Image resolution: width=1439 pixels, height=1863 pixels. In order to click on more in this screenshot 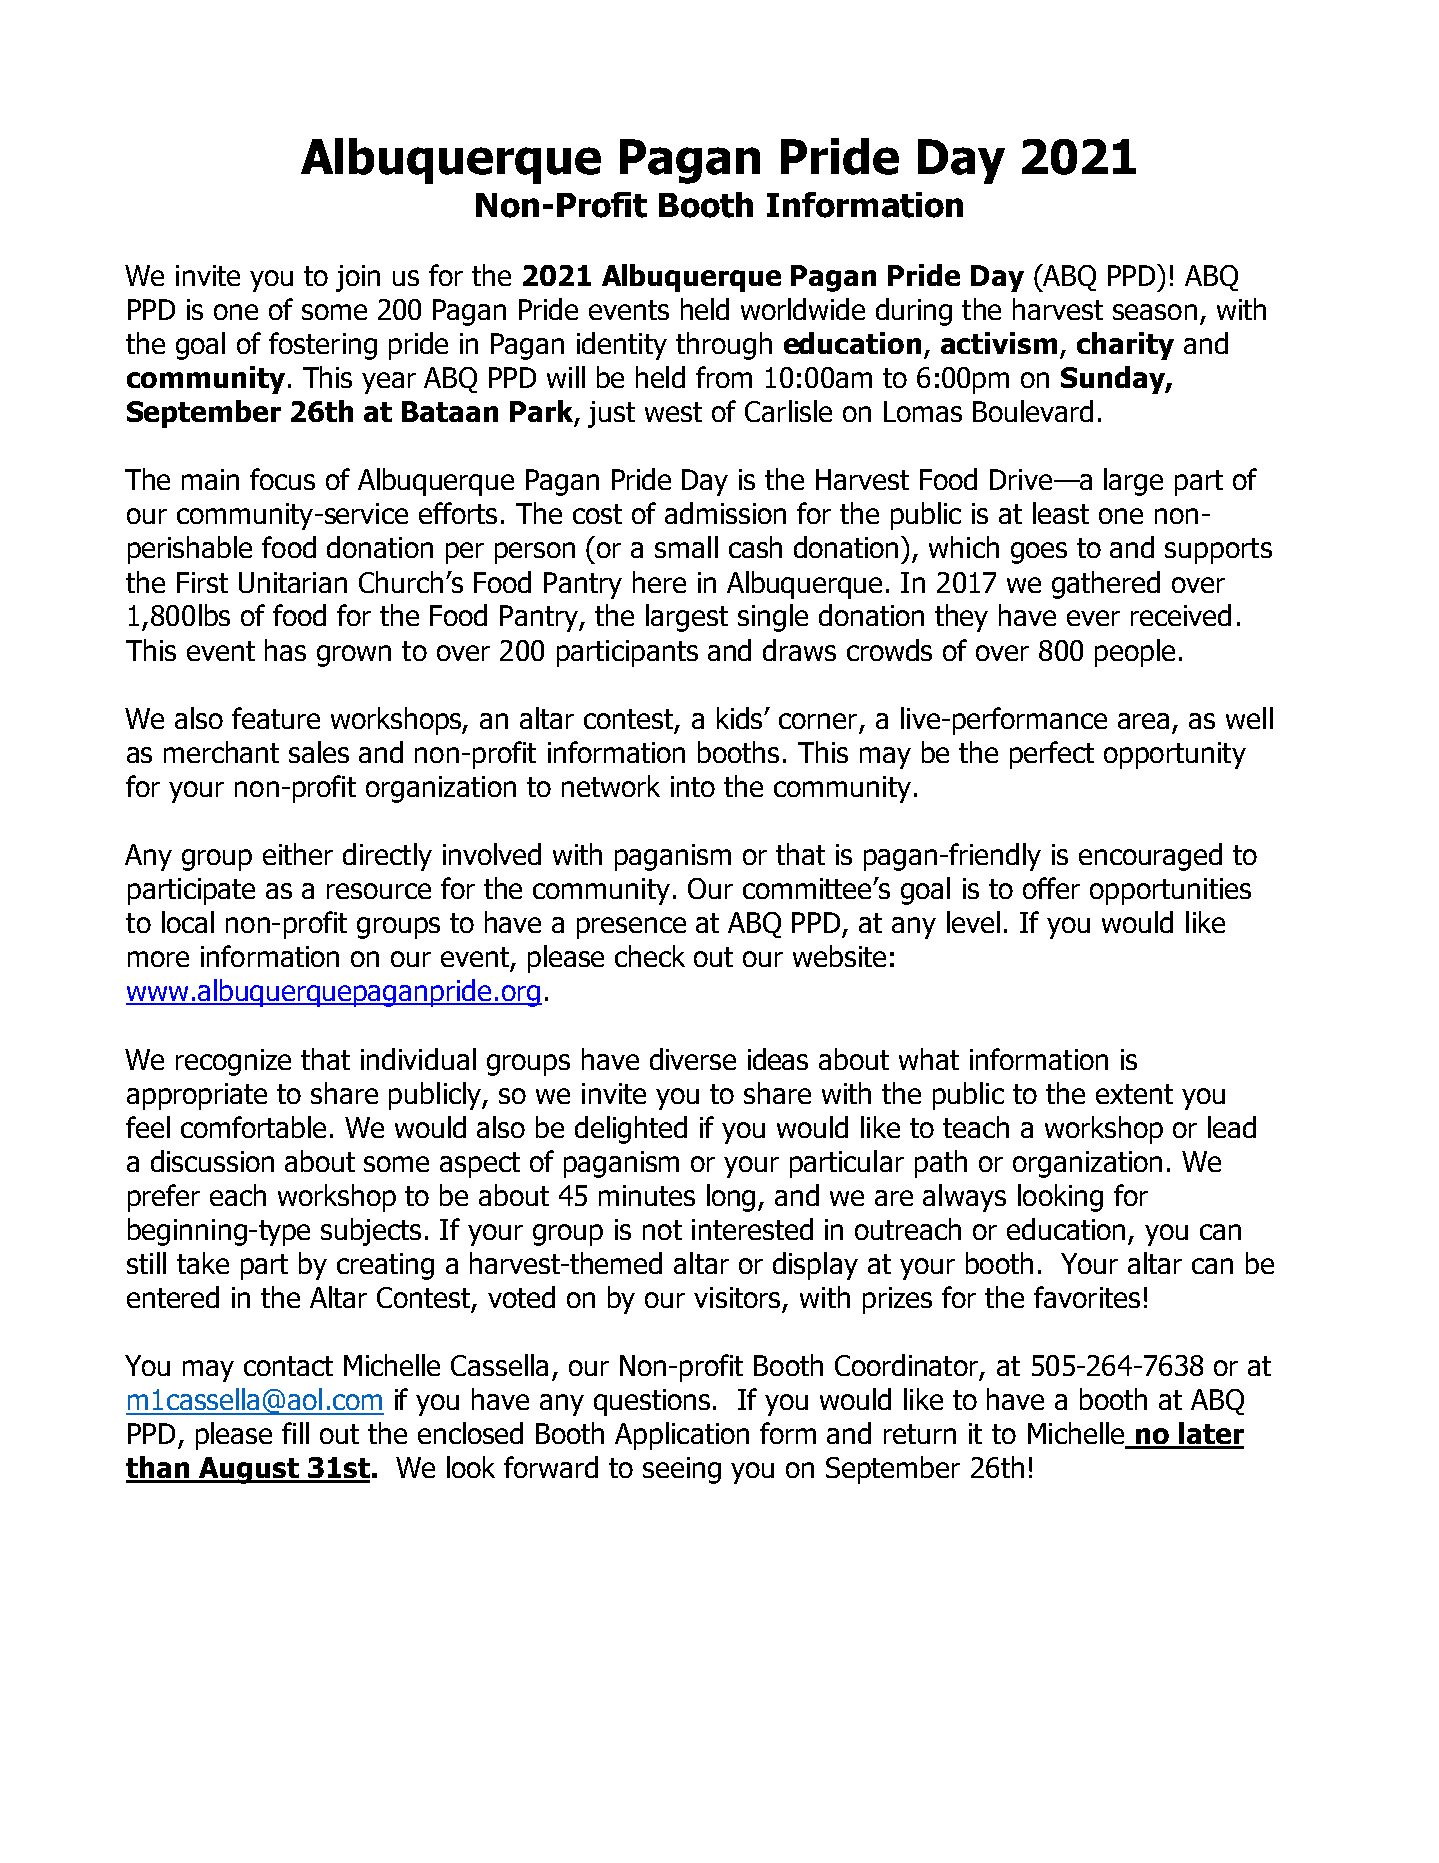, I will do `click(158, 959)`.
